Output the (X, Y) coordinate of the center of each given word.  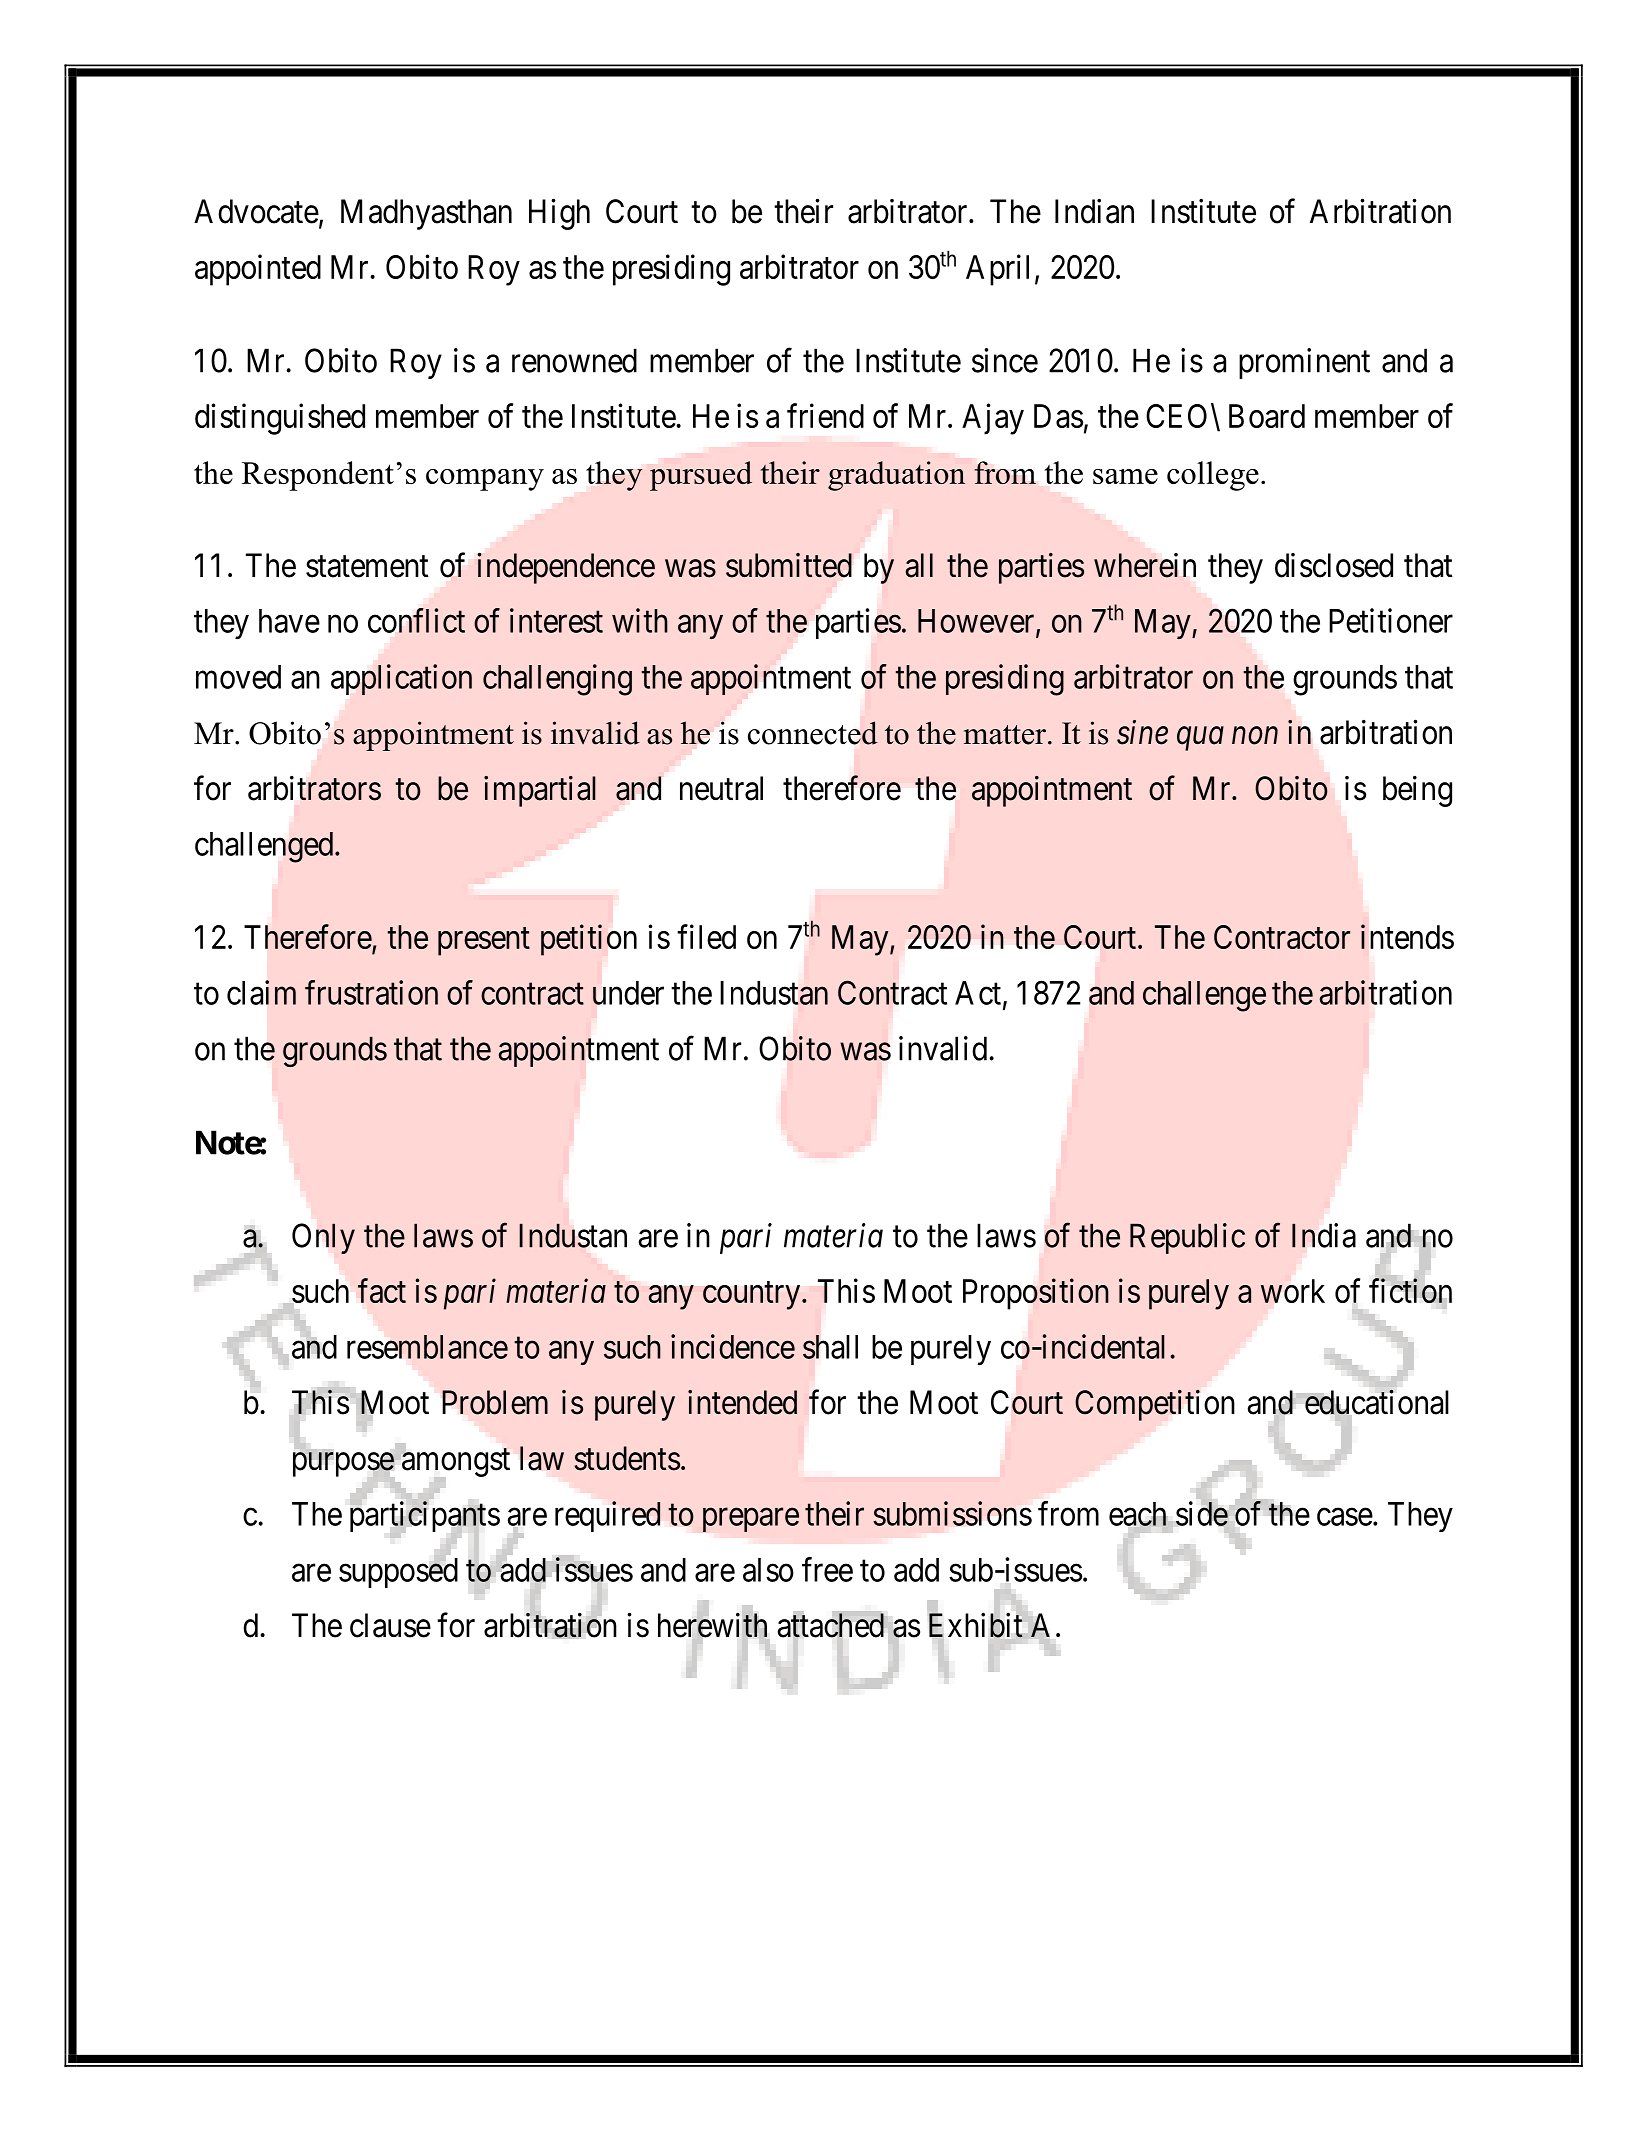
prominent (1304, 363)
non (1255, 736)
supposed (398, 1572)
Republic (1187, 1238)
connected (813, 733)
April (997, 270)
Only (323, 1238)
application (401, 679)
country (753, 1296)
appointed (258, 270)
